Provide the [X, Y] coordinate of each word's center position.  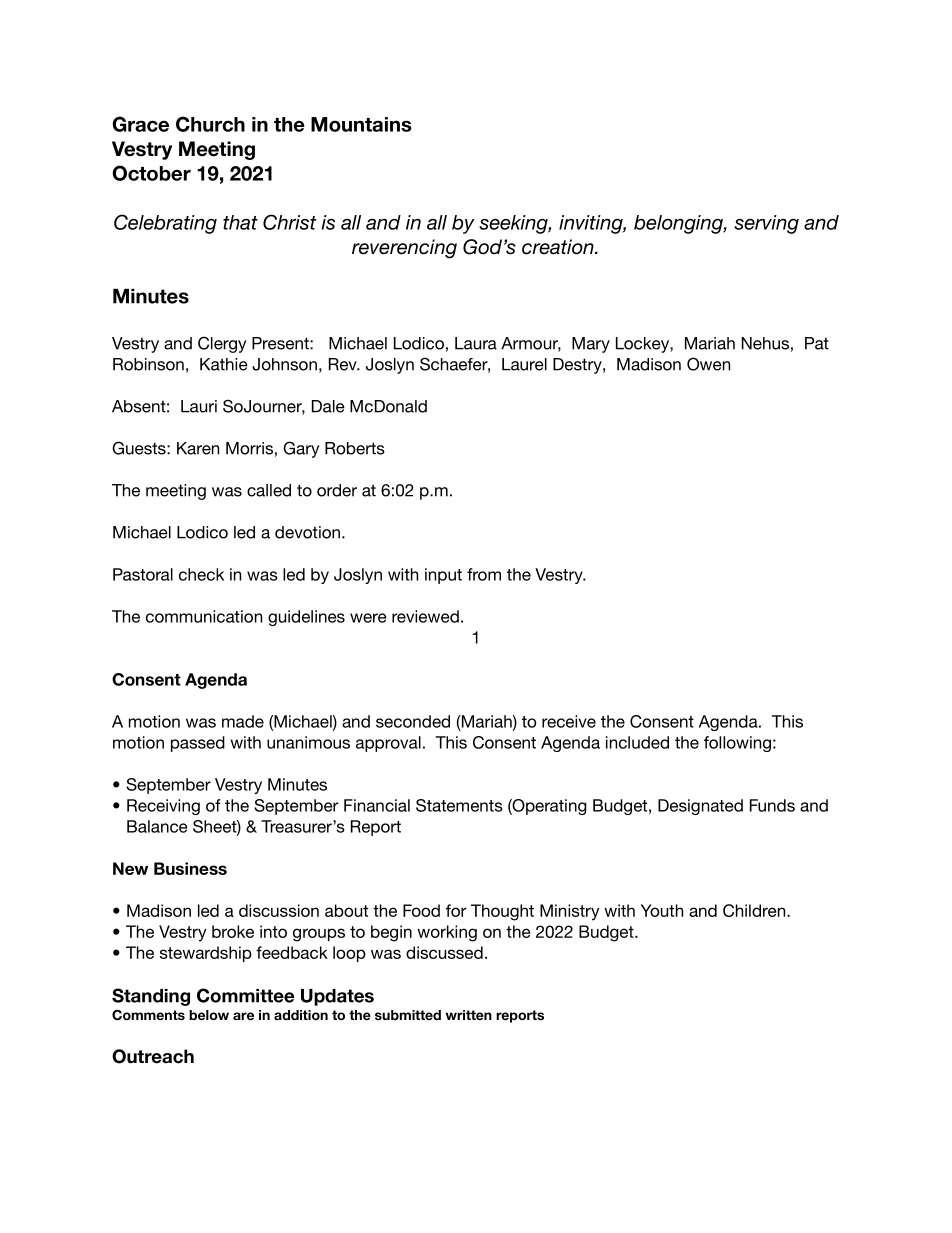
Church [210, 124]
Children [755, 910]
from [484, 574]
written [469, 1015]
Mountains [361, 124]
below [209, 1015]
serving [766, 224]
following [737, 744]
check [201, 574]
